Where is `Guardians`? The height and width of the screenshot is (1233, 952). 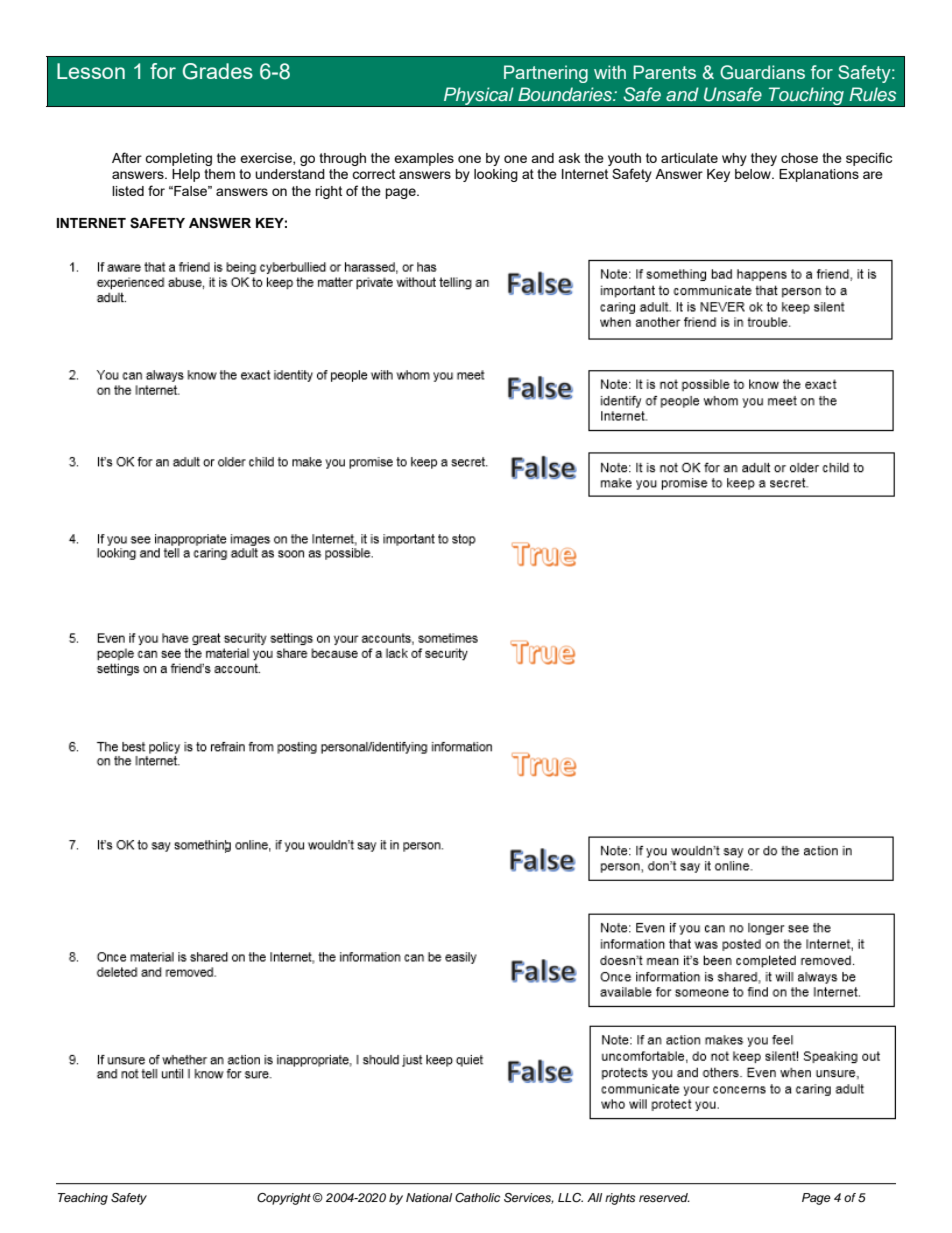 Guardians is located at coordinates (762, 72).
